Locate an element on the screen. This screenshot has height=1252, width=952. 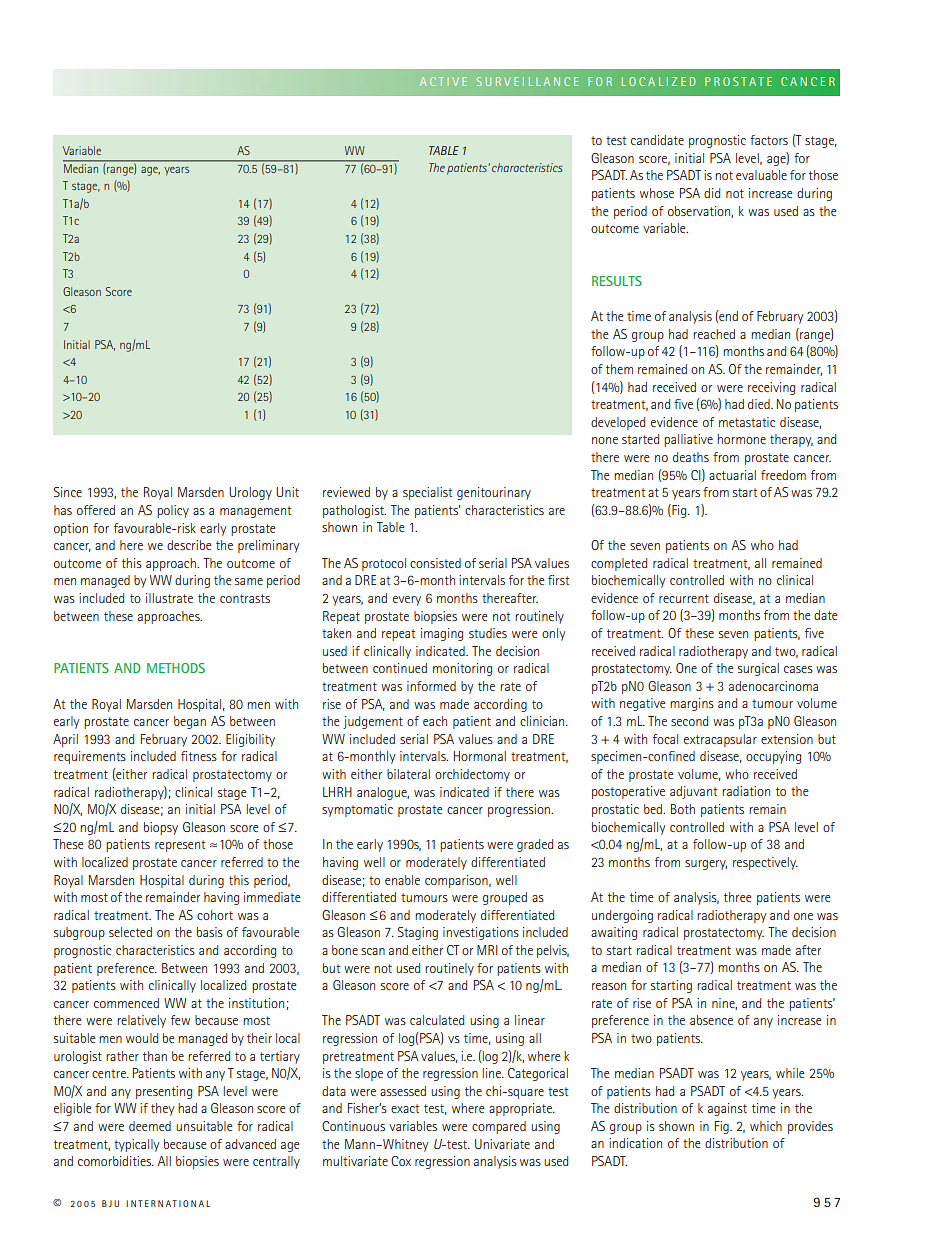
METHODS is located at coordinates (176, 668).
